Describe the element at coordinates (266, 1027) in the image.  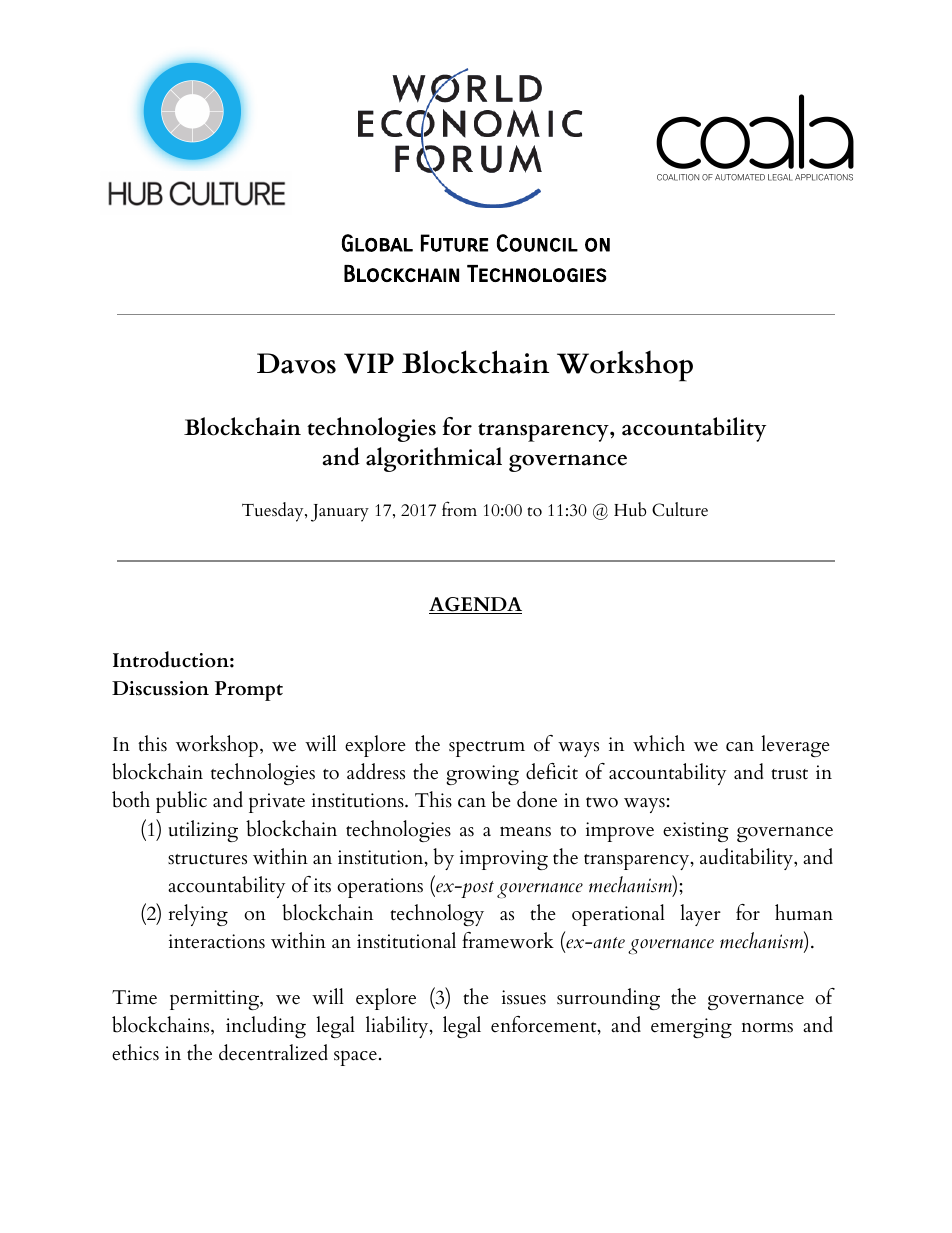
I see `including` at that location.
